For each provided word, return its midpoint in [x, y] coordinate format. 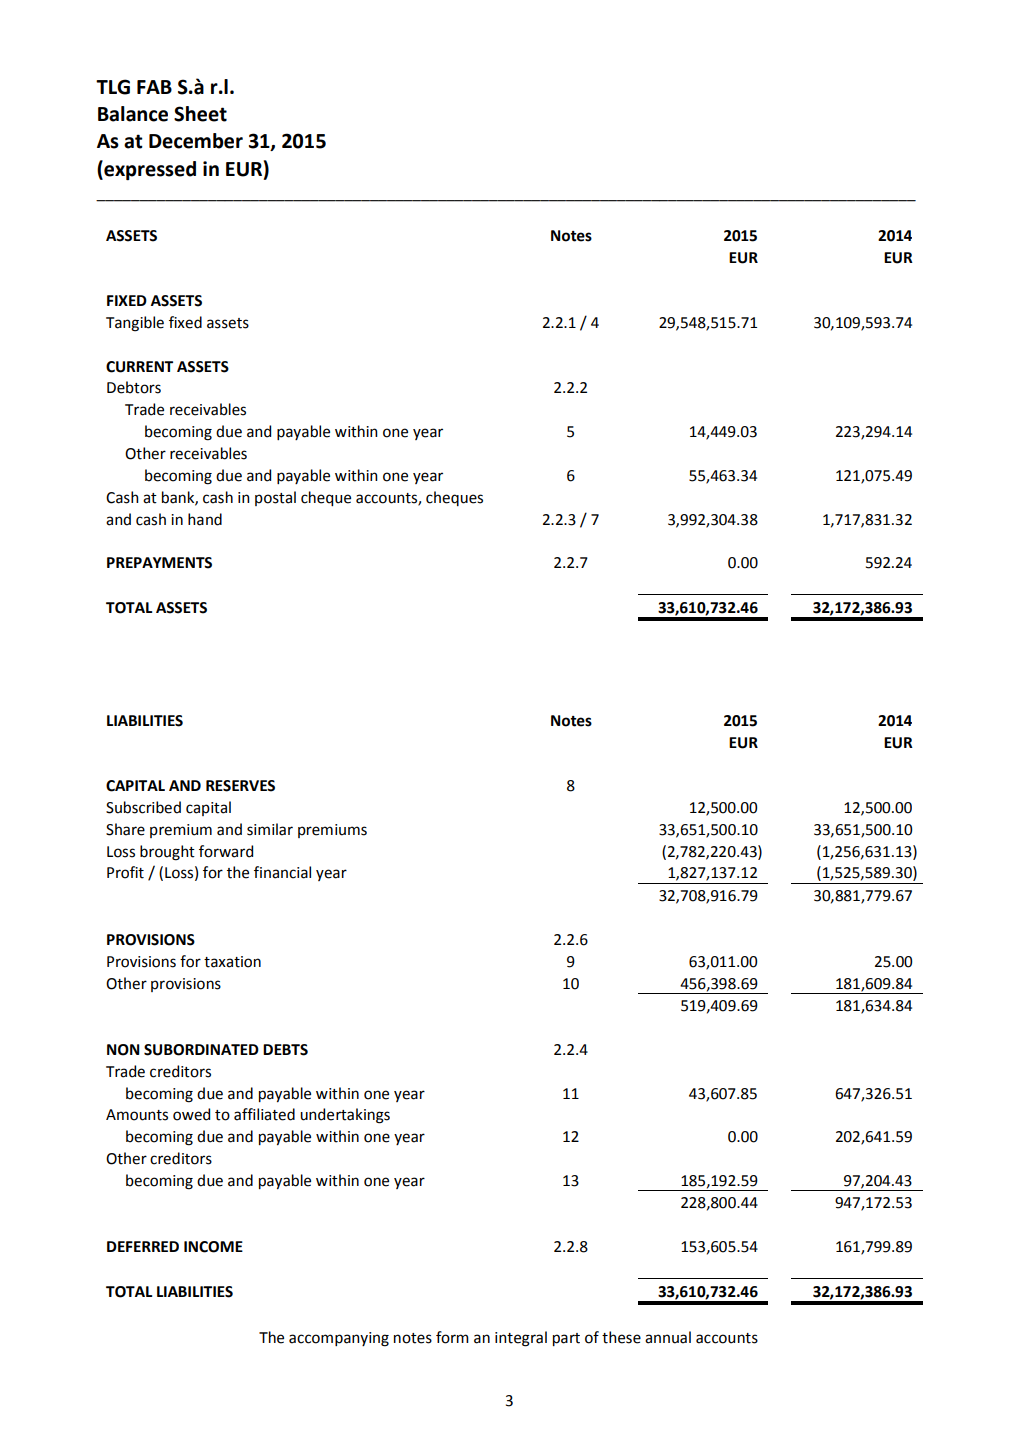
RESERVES [240, 786]
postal [275, 498]
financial [282, 872]
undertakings [345, 1116]
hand [205, 519]
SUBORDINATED [201, 1050]
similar [270, 829]
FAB [154, 87]
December [196, 141]
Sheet [200, 114]
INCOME [213, 1247]
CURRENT [139, 367]
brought [167, 853]
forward [226, 851]
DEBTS [285, 1050]
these [621, 1337]
